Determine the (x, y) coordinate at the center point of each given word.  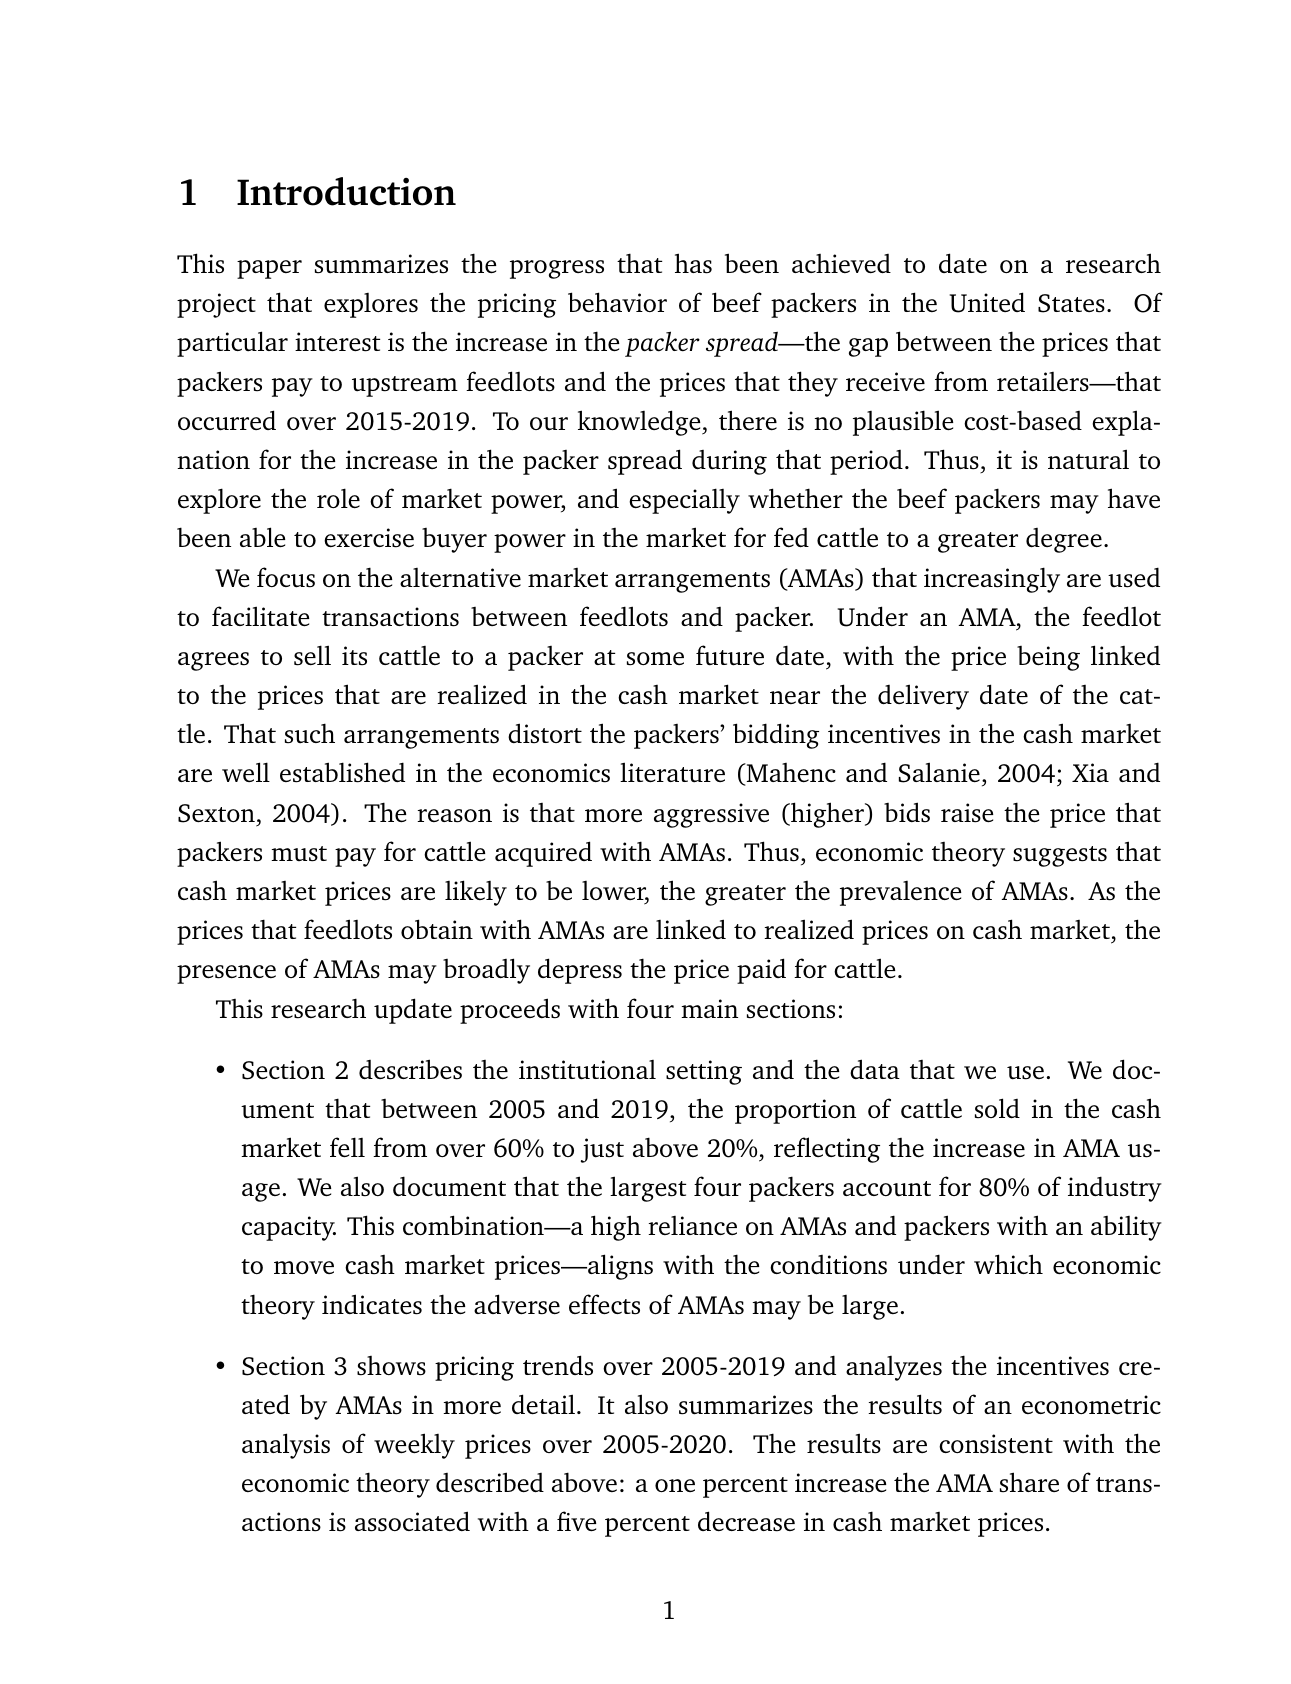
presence (226, 974)
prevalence (900, 893)
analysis (286, 1446)
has (693, 263)
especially (684, 501)
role (338, 498)
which (1008, 1264)
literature (672, 772)
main (709, 1008)
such (310, 733)
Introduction (346, 191)
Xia (1090, 772)
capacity (289, 1228)
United (987, 302)
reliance (692, 1225)
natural (1088, 459)
